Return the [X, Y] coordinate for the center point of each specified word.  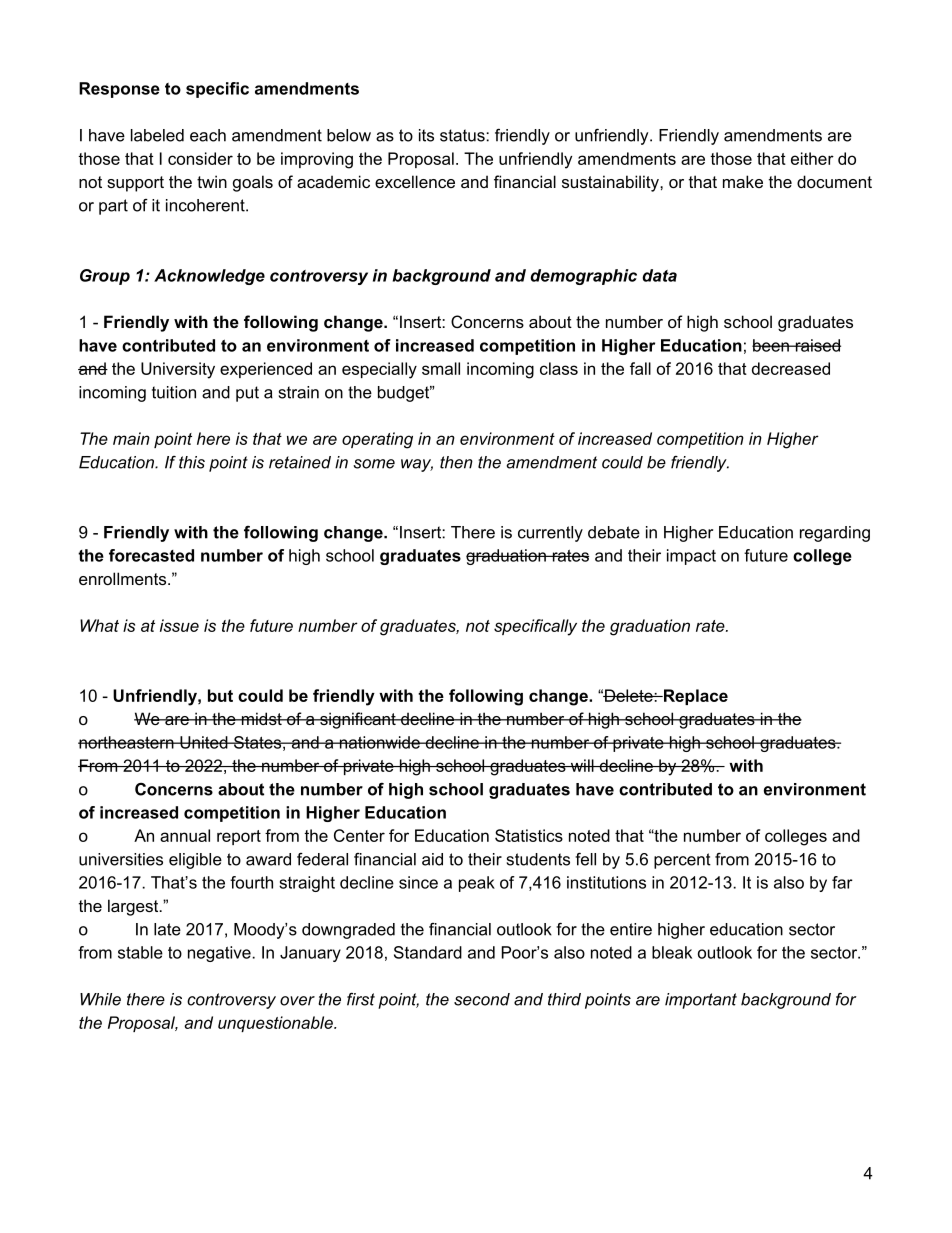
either [812, 158]
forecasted [151, 555]
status [463, 135]
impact [691, 557]
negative [220, 954]
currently [550, 534]
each [208, 135]
